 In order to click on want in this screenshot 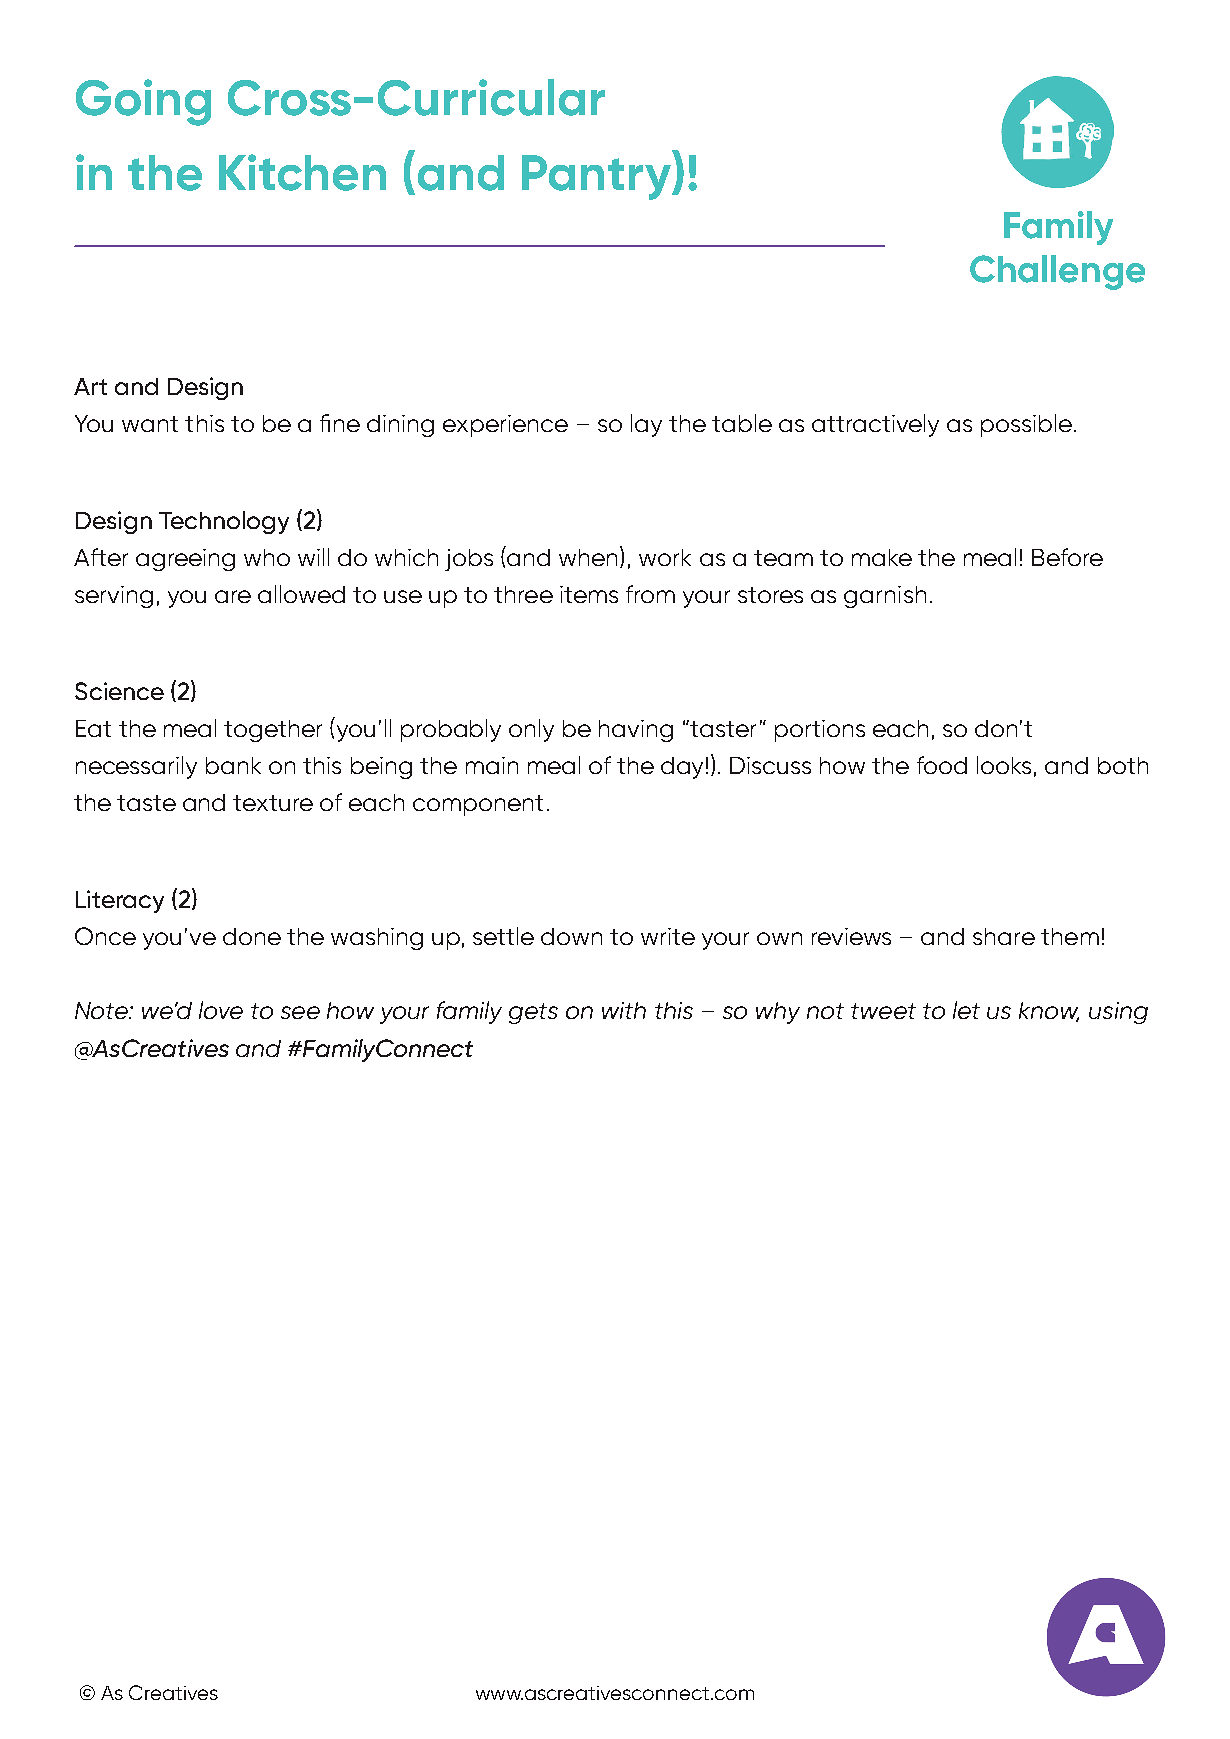, I will do `click(150, 424)`.
